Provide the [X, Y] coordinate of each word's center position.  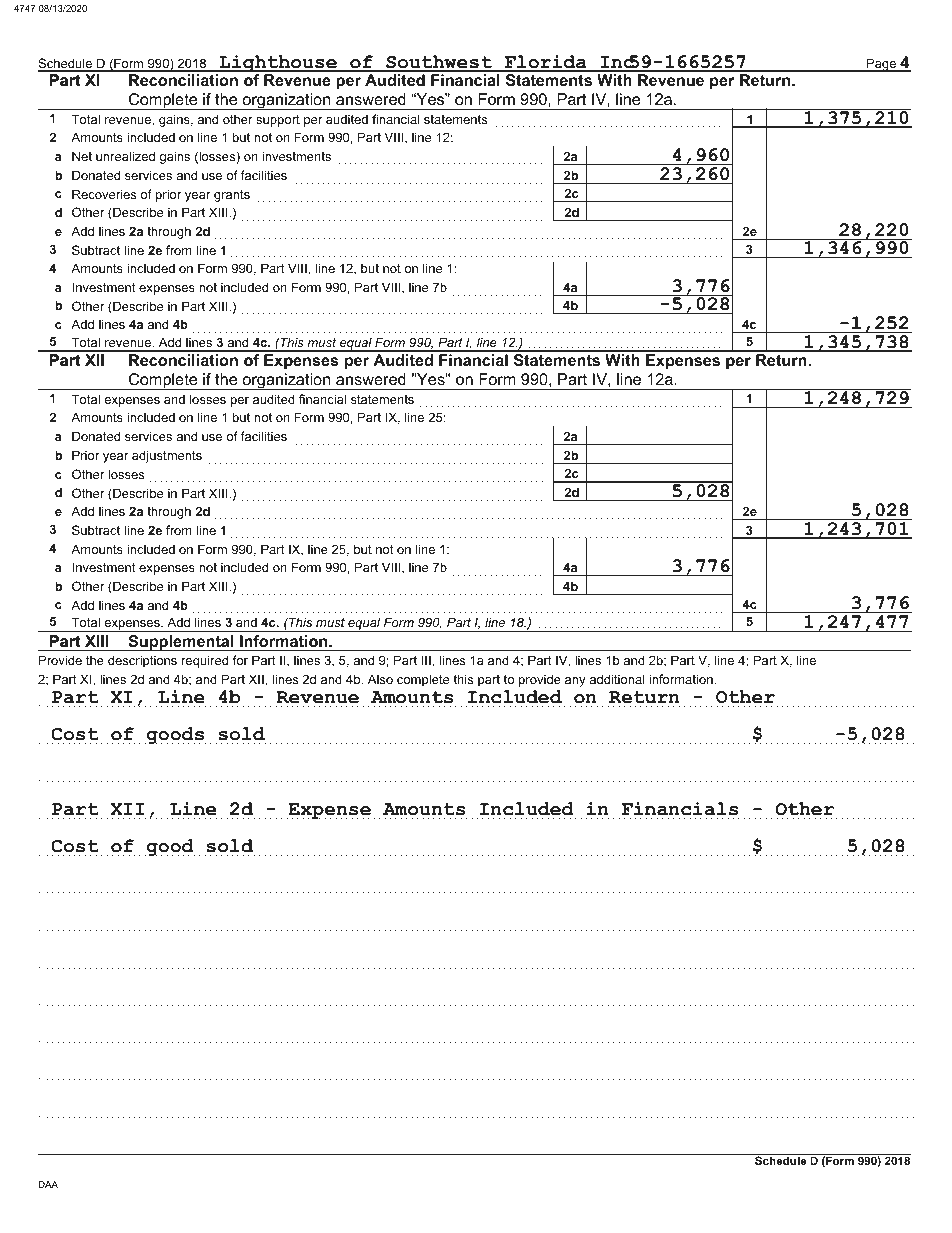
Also [380, 679]
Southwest [439, 63]
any [575, 682]
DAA [48, 1184]
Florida [546, 63]
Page [882, 65]
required [205, 661]
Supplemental [181, 643]
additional [617, 679]
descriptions [142, 661]
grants [232, 196]
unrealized [125, 156]
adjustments [167, 456]
